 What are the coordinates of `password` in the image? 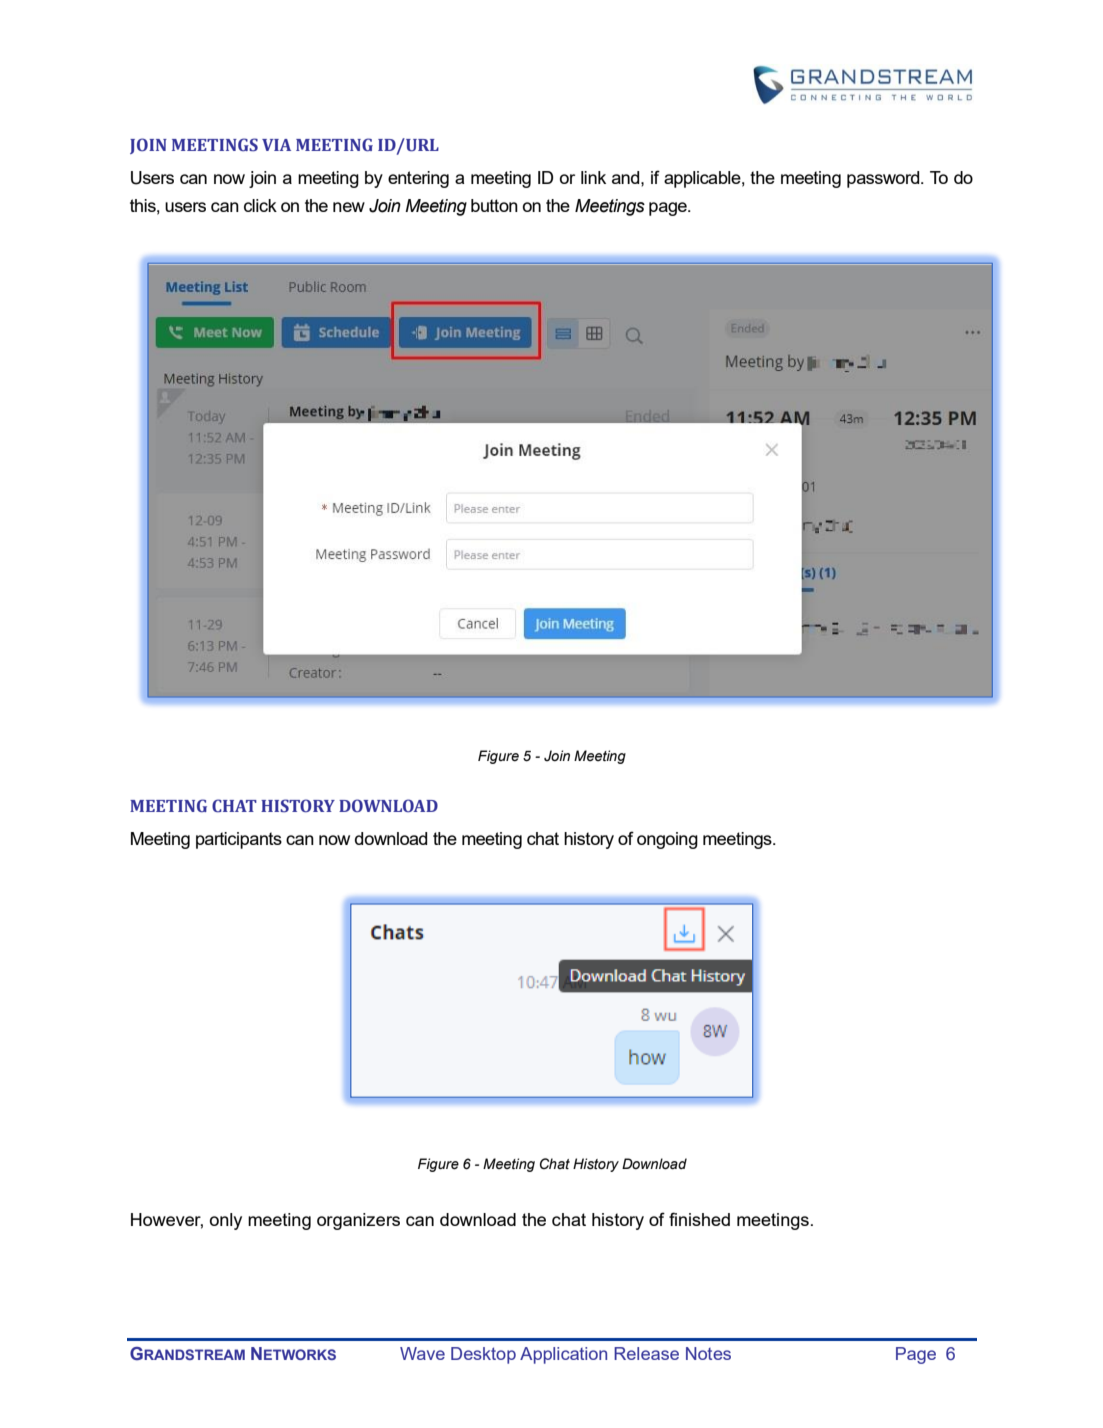 It's located at (884, 179).
